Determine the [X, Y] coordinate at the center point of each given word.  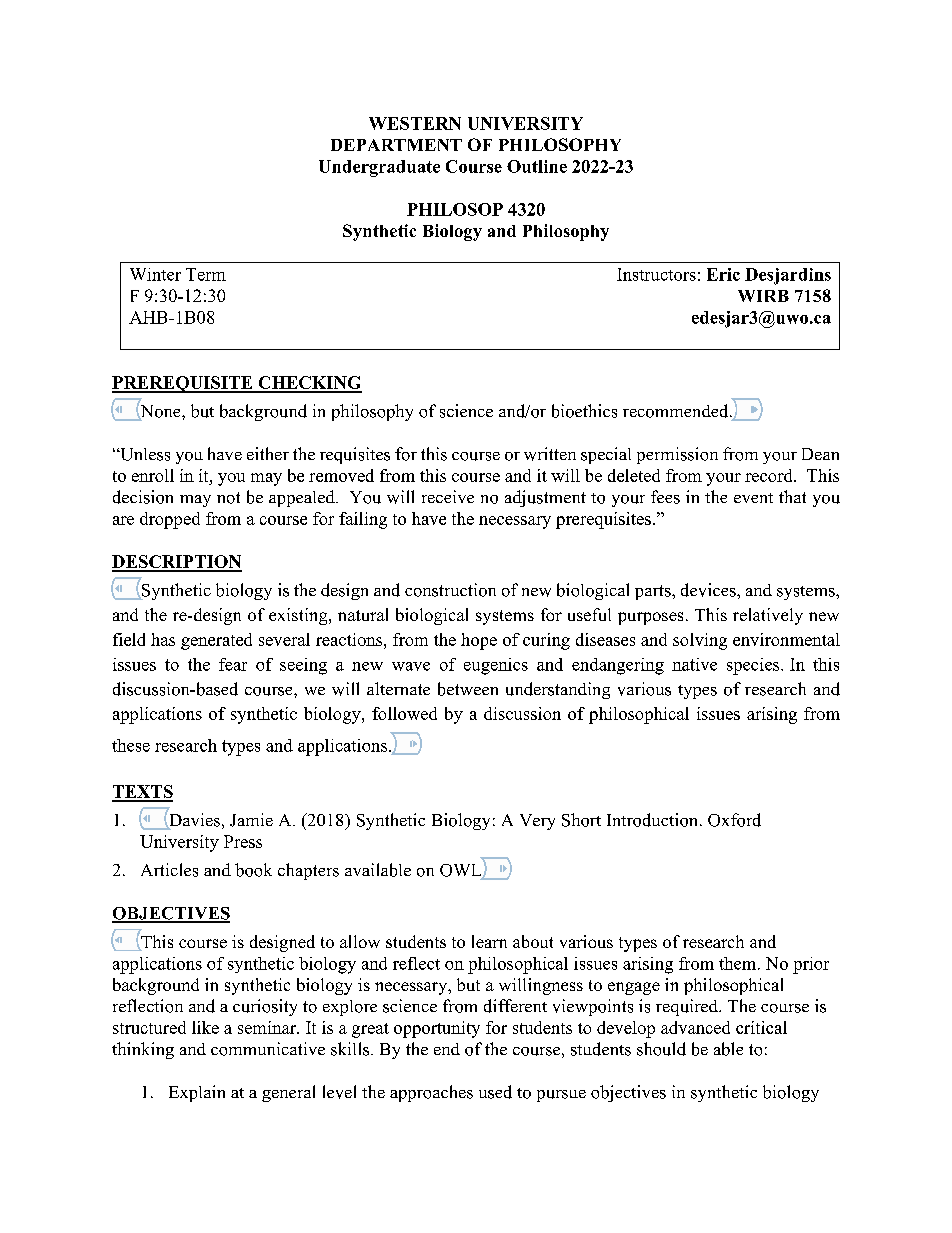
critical [761, 1027]
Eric [723, 274]
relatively [768, 616]
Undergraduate [379, 168]
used [495, 1092]
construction [450, 590]
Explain [197, 1093]
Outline [537, 166]
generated [216, 641]
